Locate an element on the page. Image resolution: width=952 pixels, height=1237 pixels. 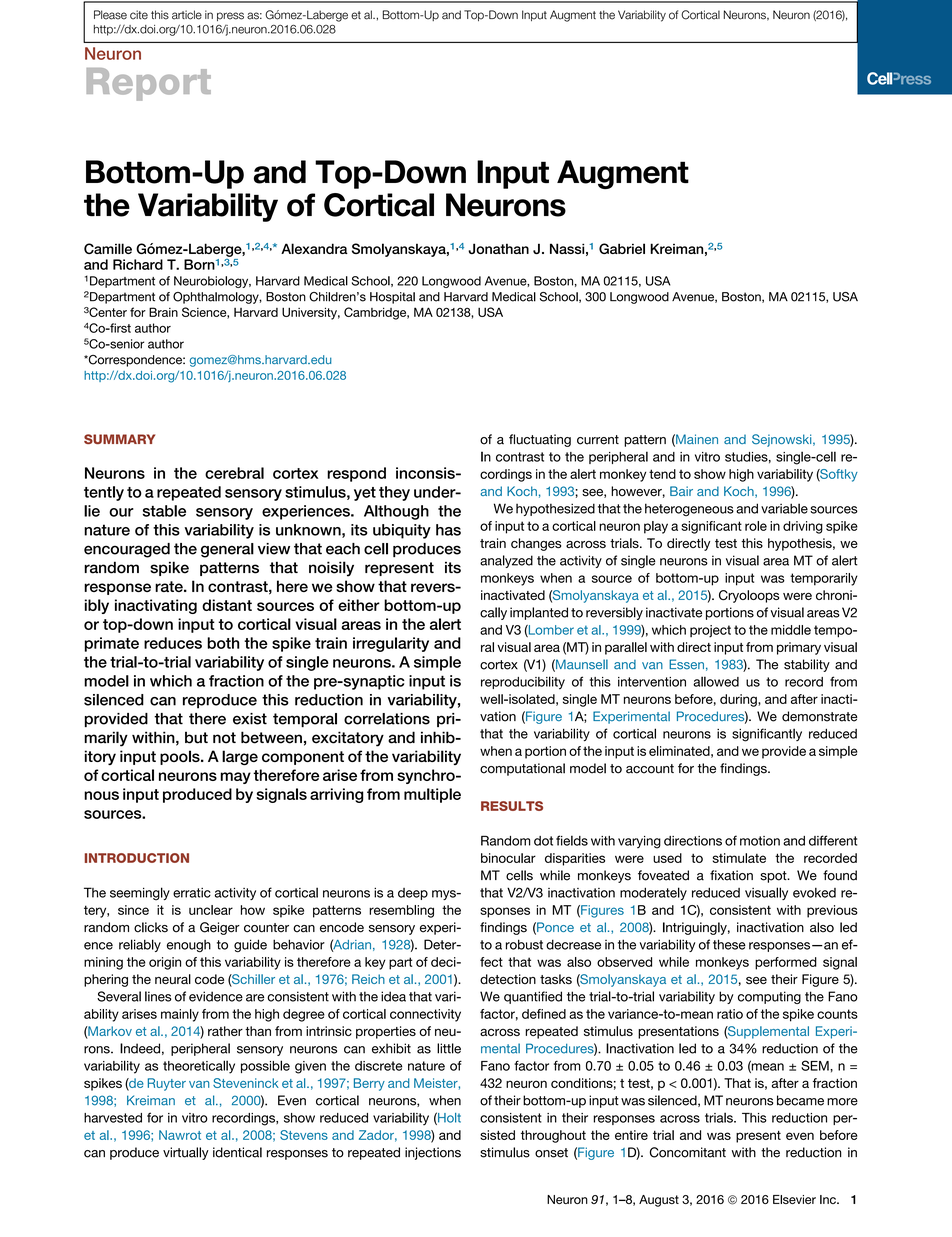
Gabriel is located at coordinates (622, 248).
